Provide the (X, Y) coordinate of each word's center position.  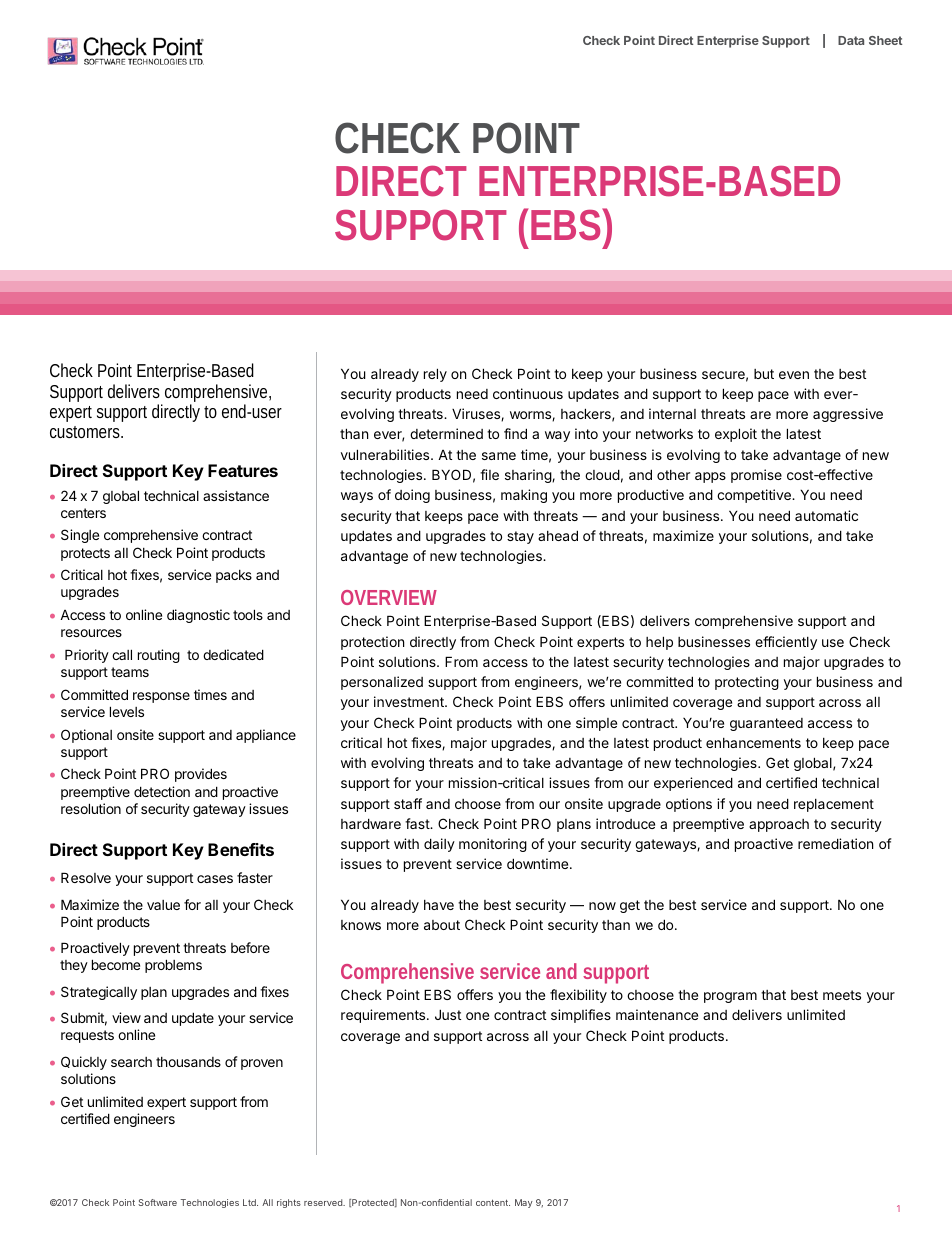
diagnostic (198, 616)
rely (435, 375)
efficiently (786, 643)
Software (157, 1202)
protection (372, 643)
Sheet (885, 40)
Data (851, 40)
